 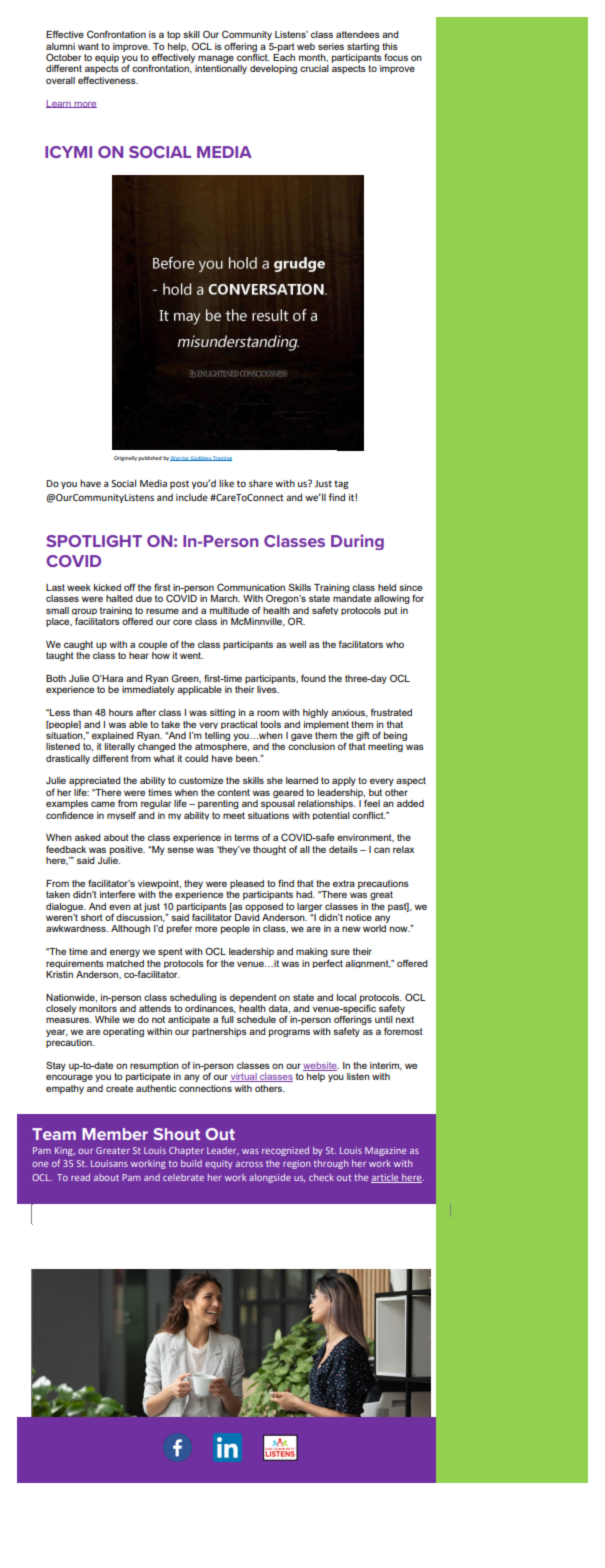 I want to click on starting, so click(x=363, y=47).
